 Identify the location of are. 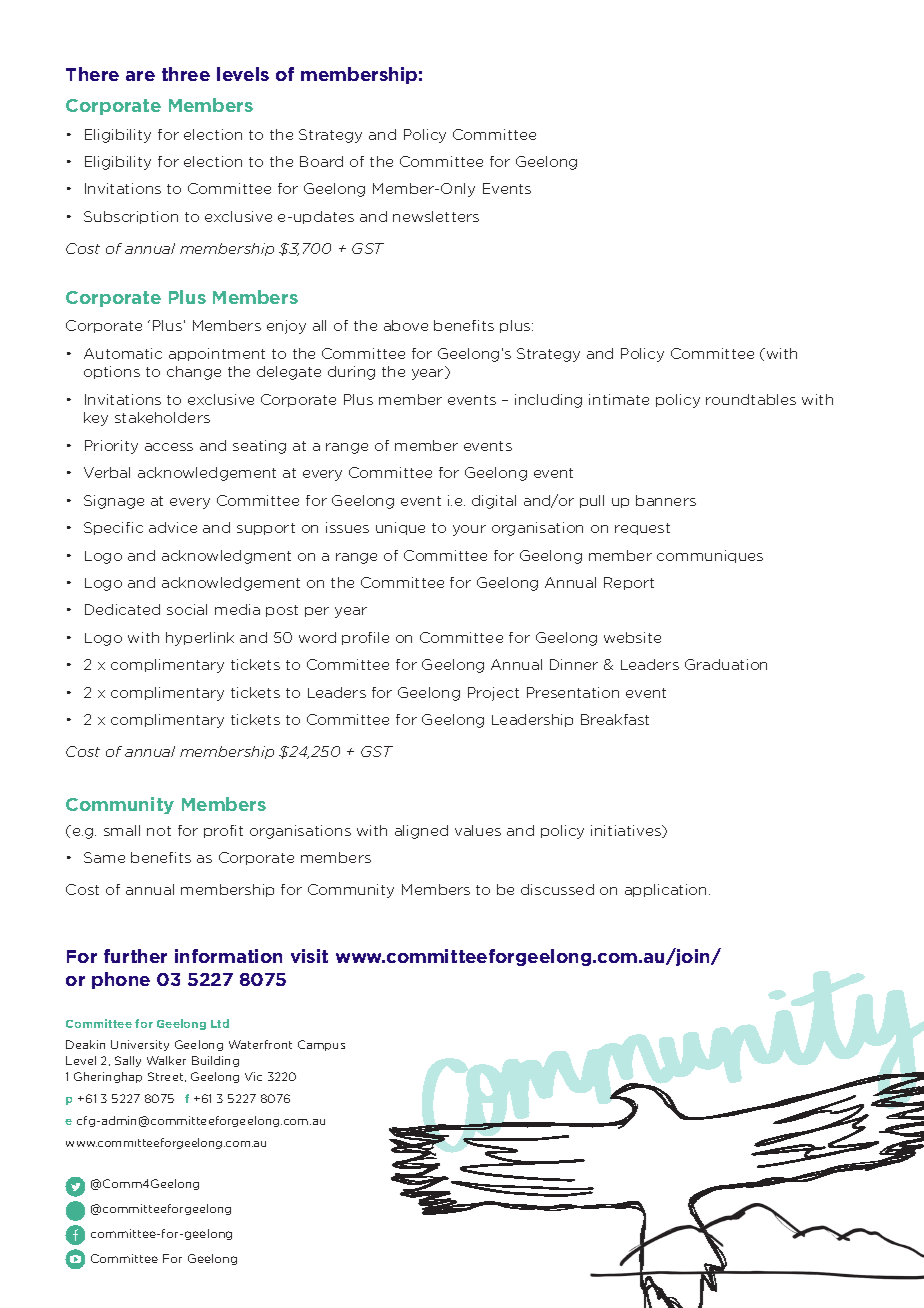
(140, 76).
